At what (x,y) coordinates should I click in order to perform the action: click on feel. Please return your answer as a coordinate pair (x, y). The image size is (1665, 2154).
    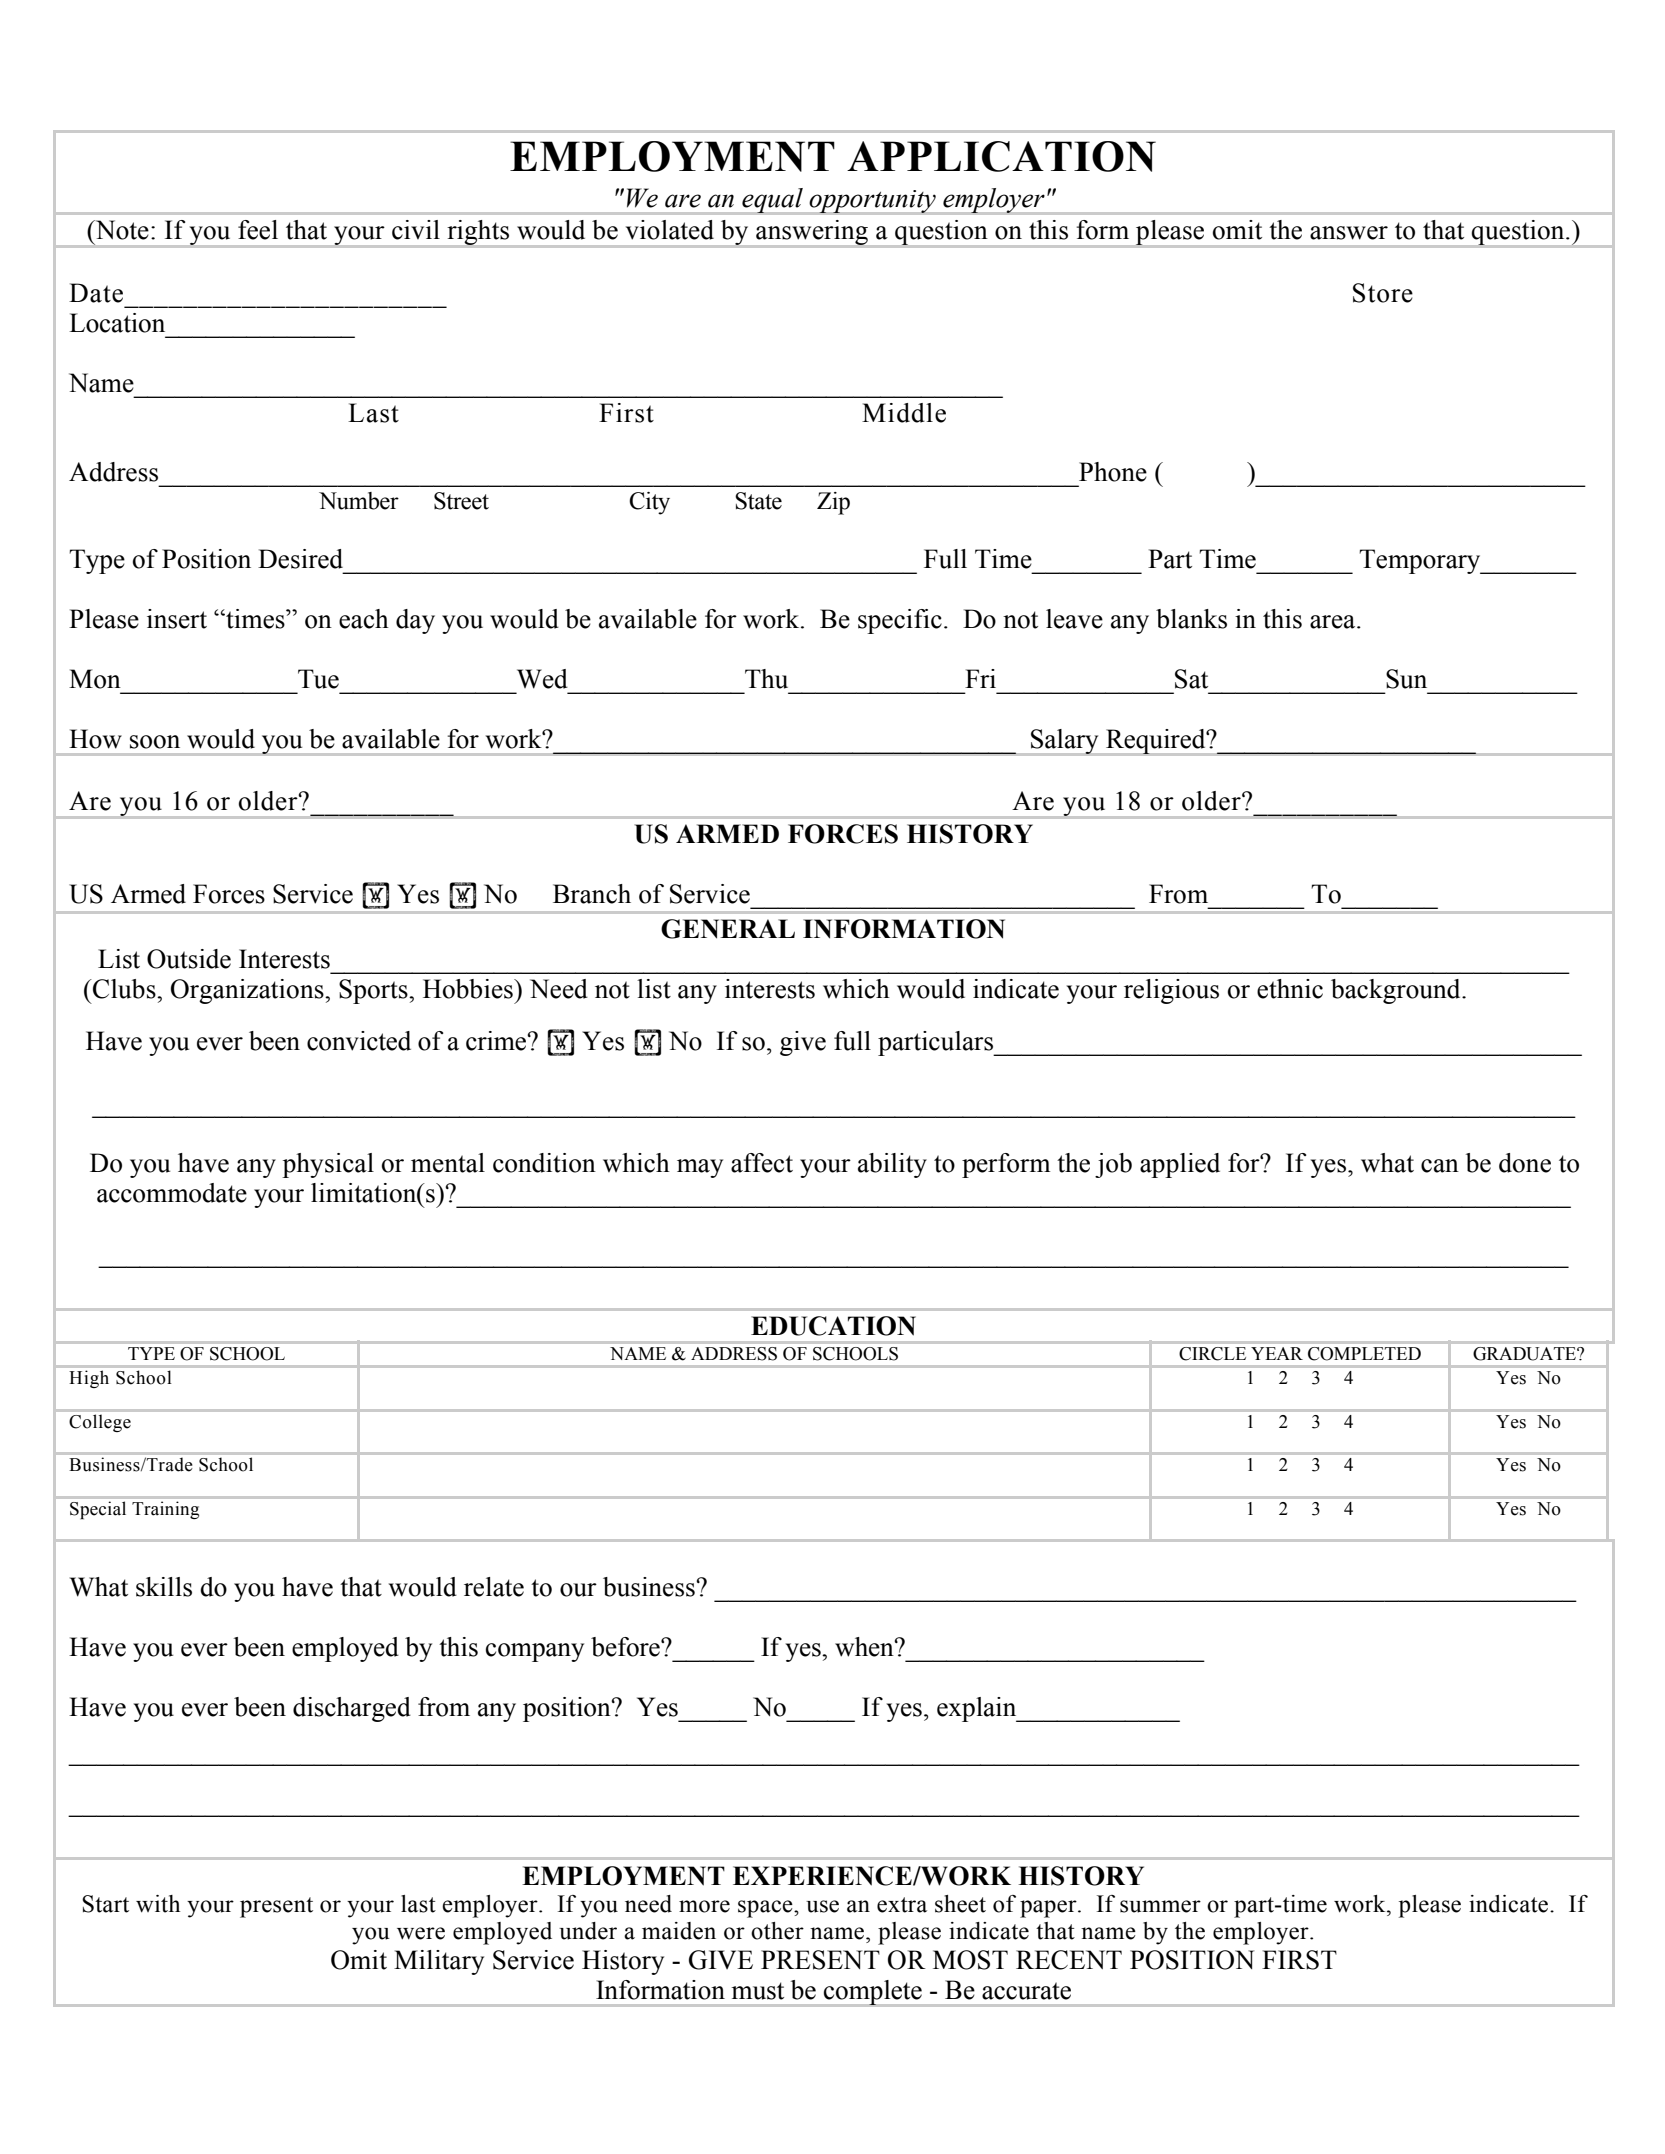
    Looking at the image, I should click on (258, 230).
